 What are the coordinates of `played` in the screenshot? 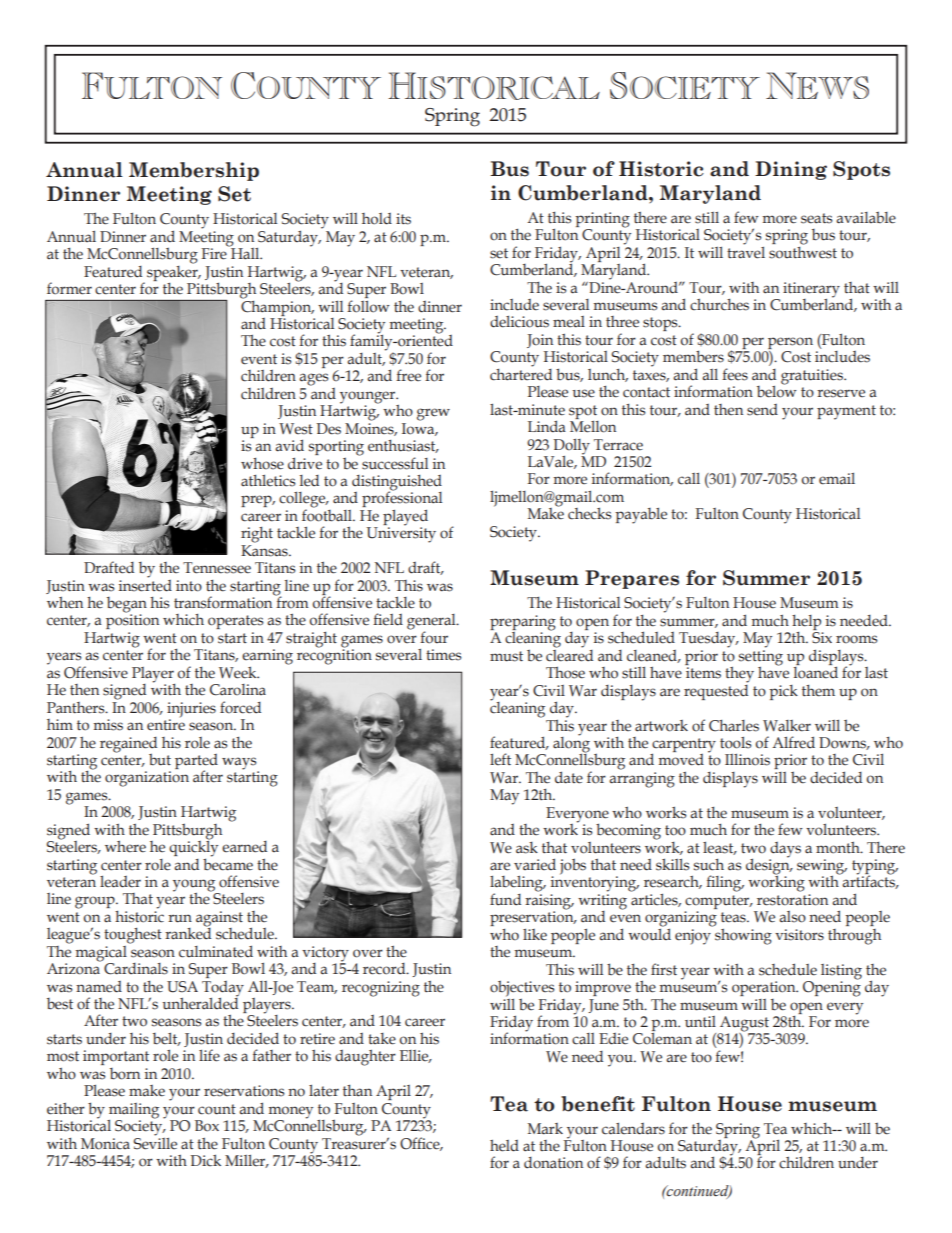 It's located at (405, 518).
